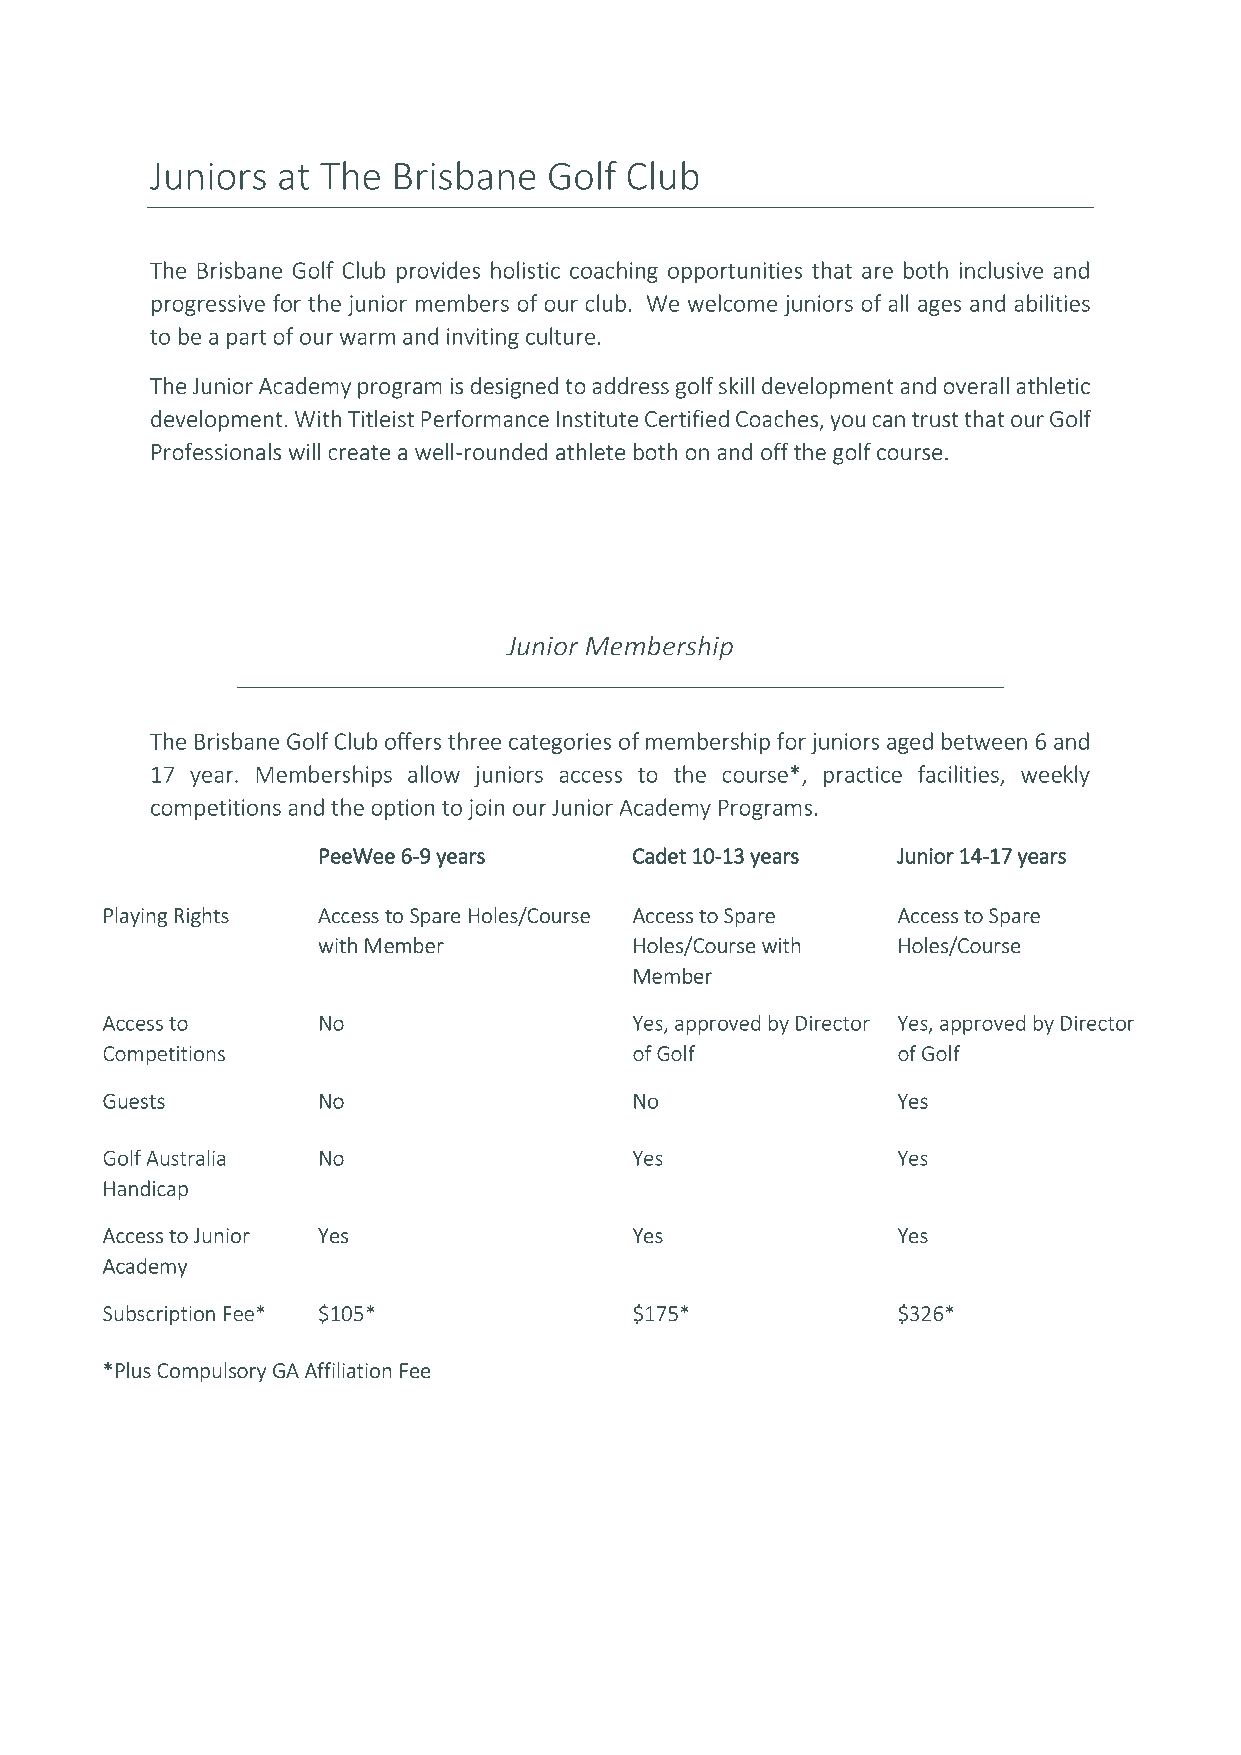 The height and width of the image is (1755, 1241). What do you see at coordinates (208, 305) in the image?
I see `progressive` at bounding box center [208, 305].
